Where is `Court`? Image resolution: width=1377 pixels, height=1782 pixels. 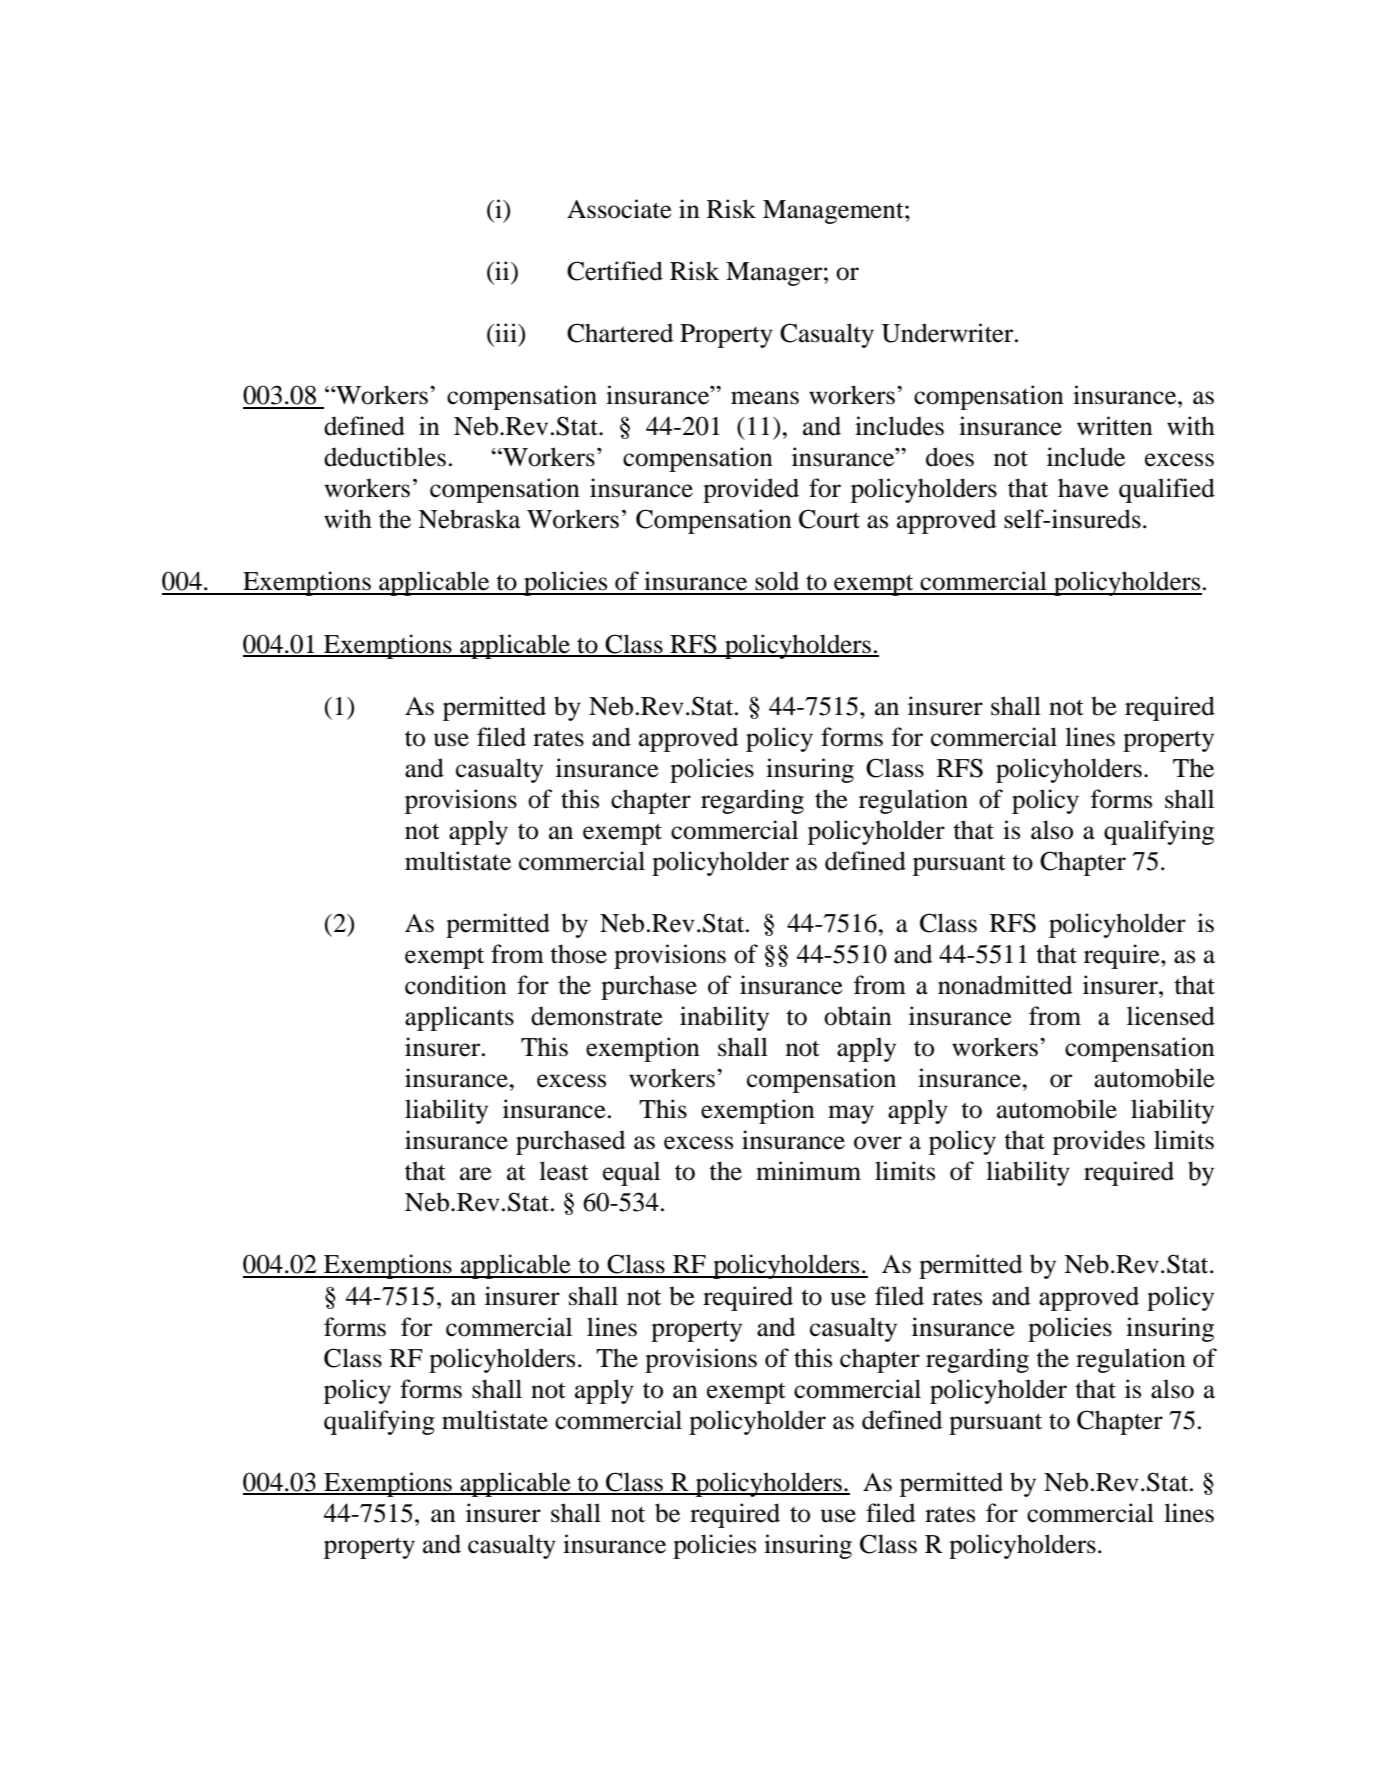
Court is located at coordinates (829, 519).
